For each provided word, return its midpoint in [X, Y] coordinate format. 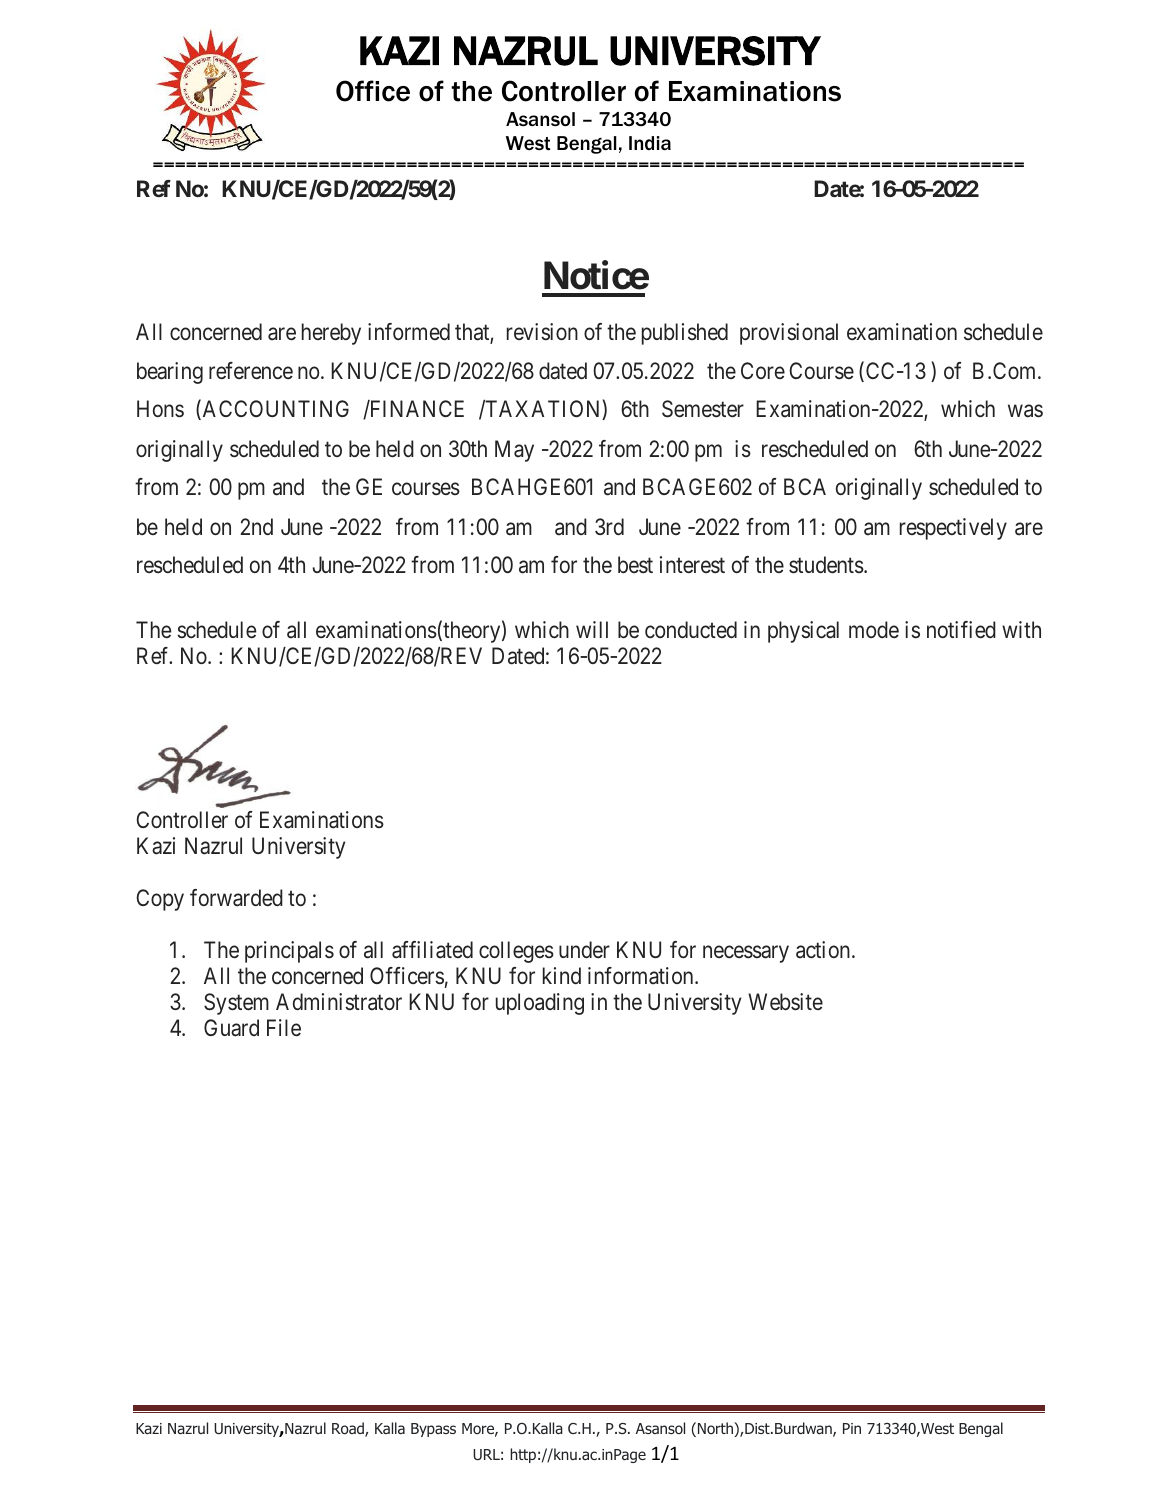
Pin [852, 1428]
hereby [331, 334]
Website [785, 1002]
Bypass [433, 1430]
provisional [789, 334]
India [650, 143]
